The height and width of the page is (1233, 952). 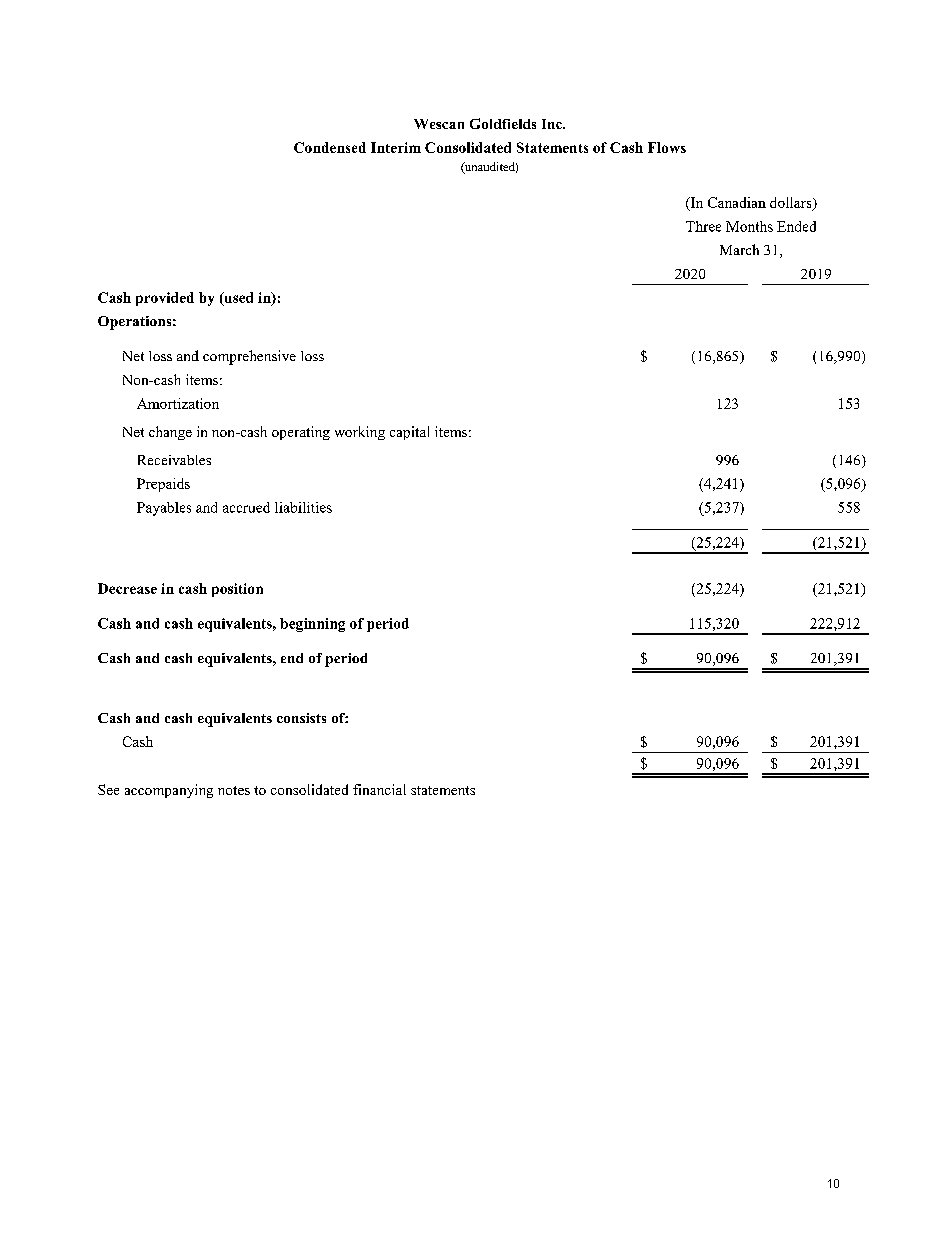 What do you see at coordinates (409, 433) in the page?
I see `capital` at bounding box center [409, 433].
